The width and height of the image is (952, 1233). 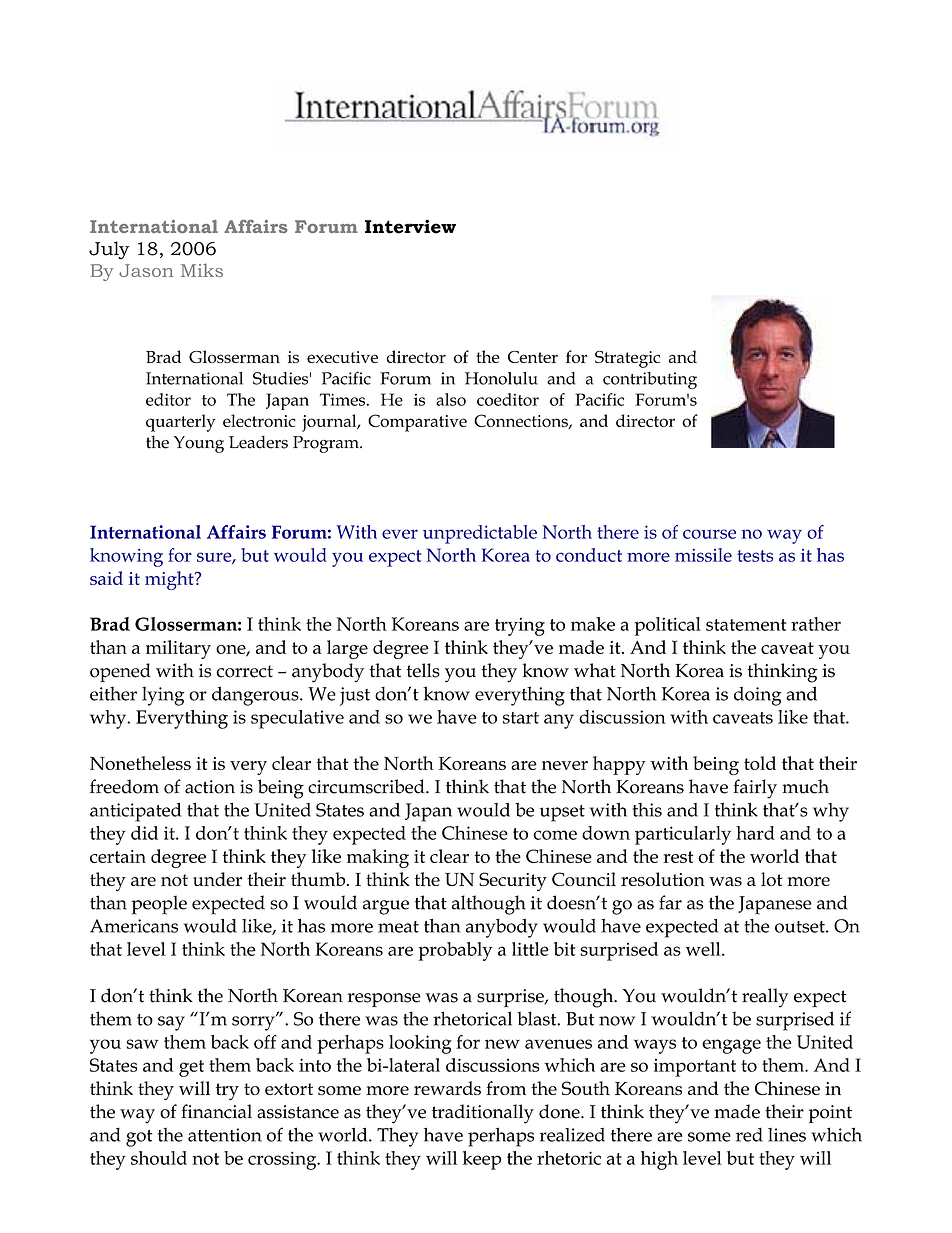 What do you see at coordinates (627, 359) in the image?
I see `Strategic` at bounding box center [627, 359].
